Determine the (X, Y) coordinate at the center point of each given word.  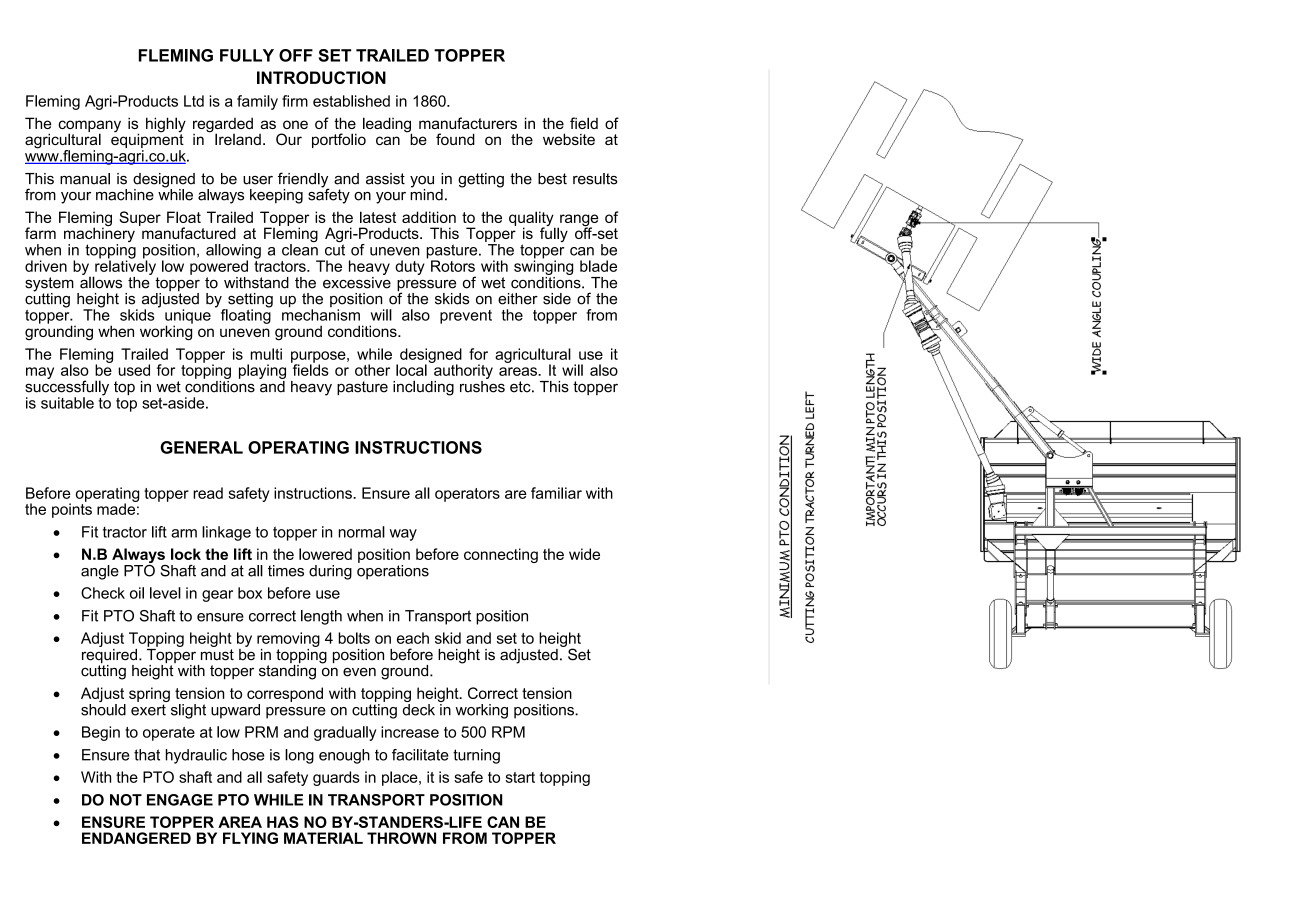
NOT (126, 800)
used (134, 370)
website (569, 139)
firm (295, 101)
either (518, 299)
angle (100, 572)
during (330, 572)
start (520, 777)
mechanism (321, 314)
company (89, 127)
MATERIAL (323, 838)
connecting (501, 555)
